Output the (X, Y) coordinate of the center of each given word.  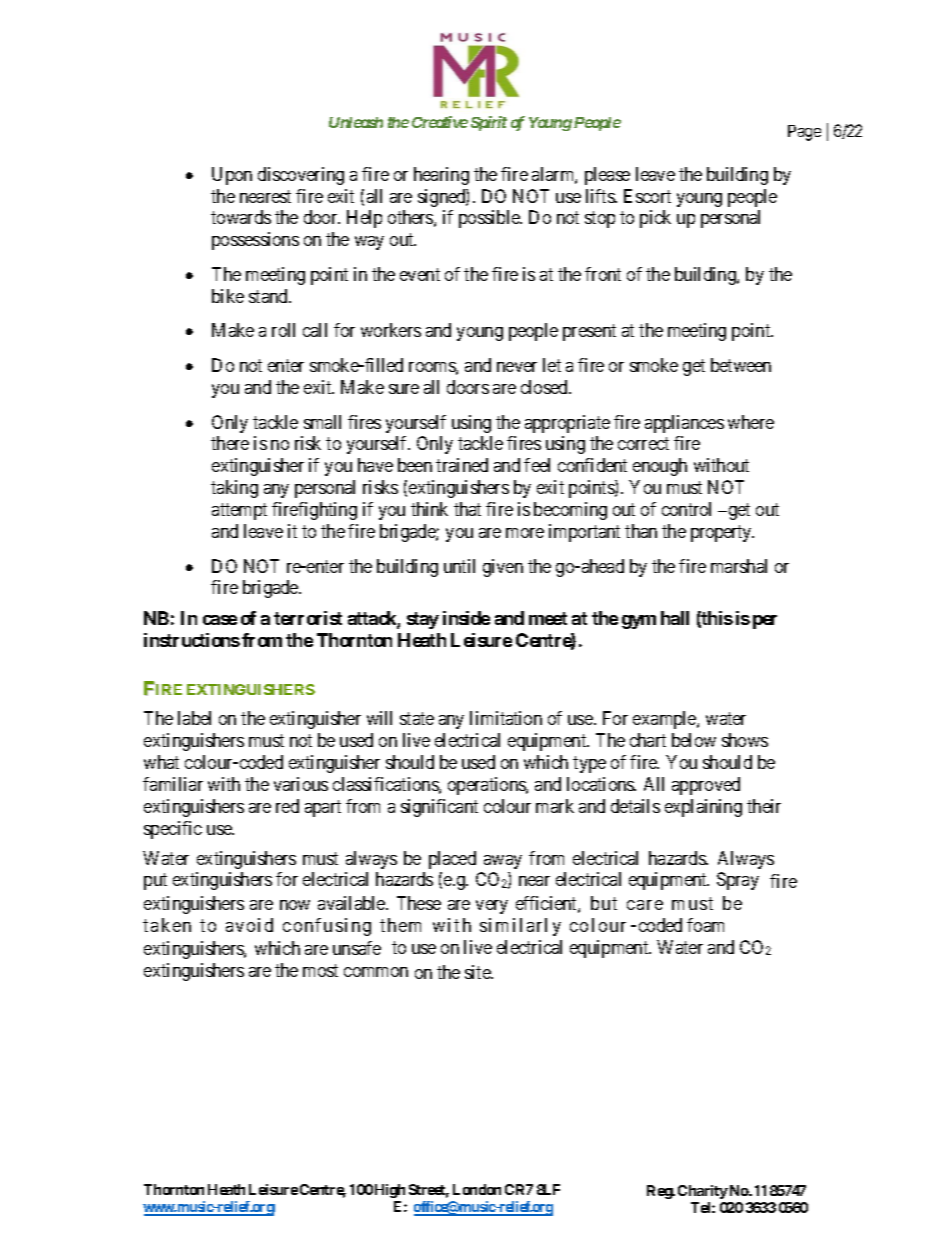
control (686, 509)
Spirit (489, 123)
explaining (703, 808)
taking (234, 489)
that (467, 509)
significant (439, 808)
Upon (232, 176)
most (320, 970)
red (287, 806)
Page (804, 133)
